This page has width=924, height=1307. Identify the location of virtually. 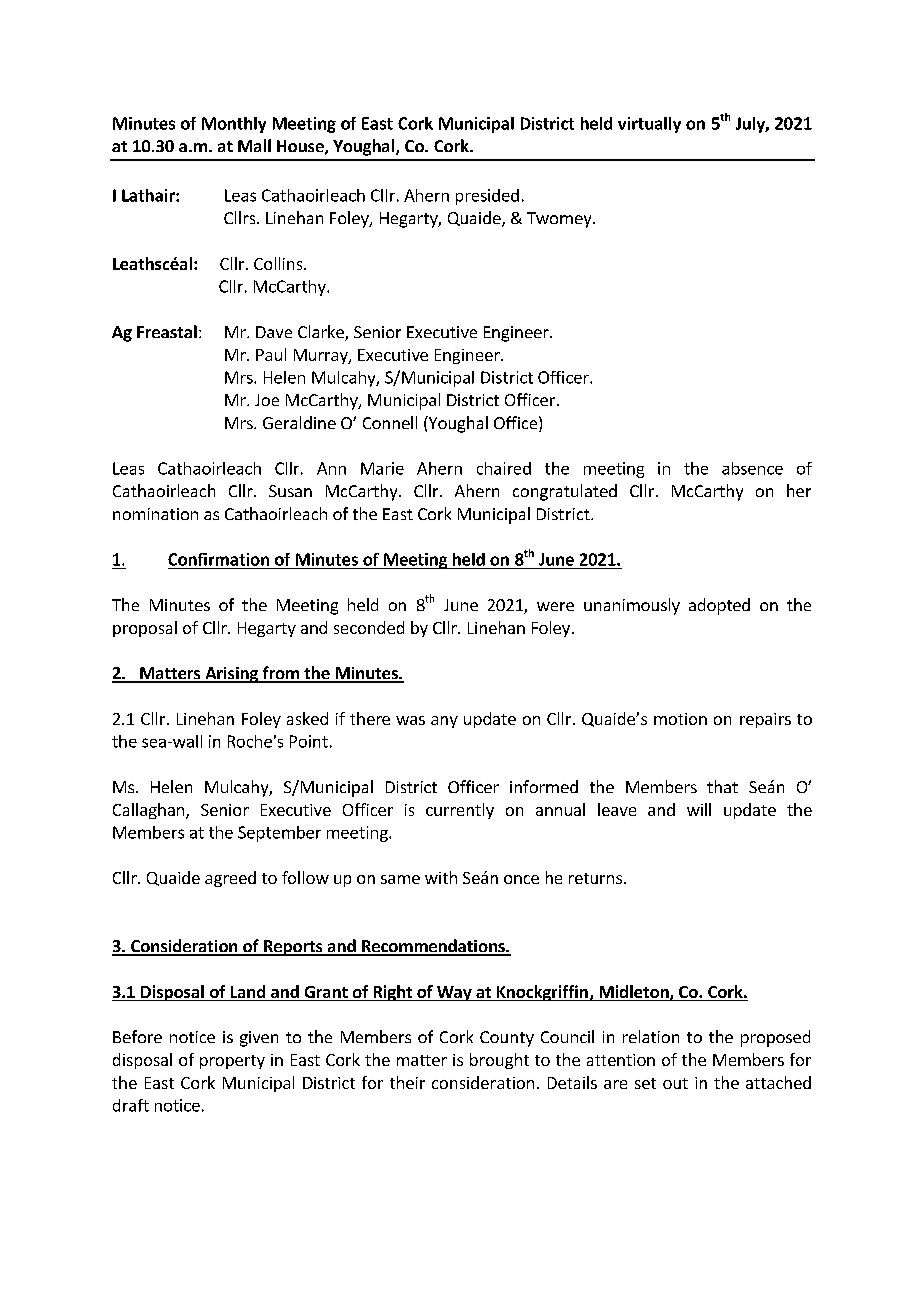
(649, 125).
